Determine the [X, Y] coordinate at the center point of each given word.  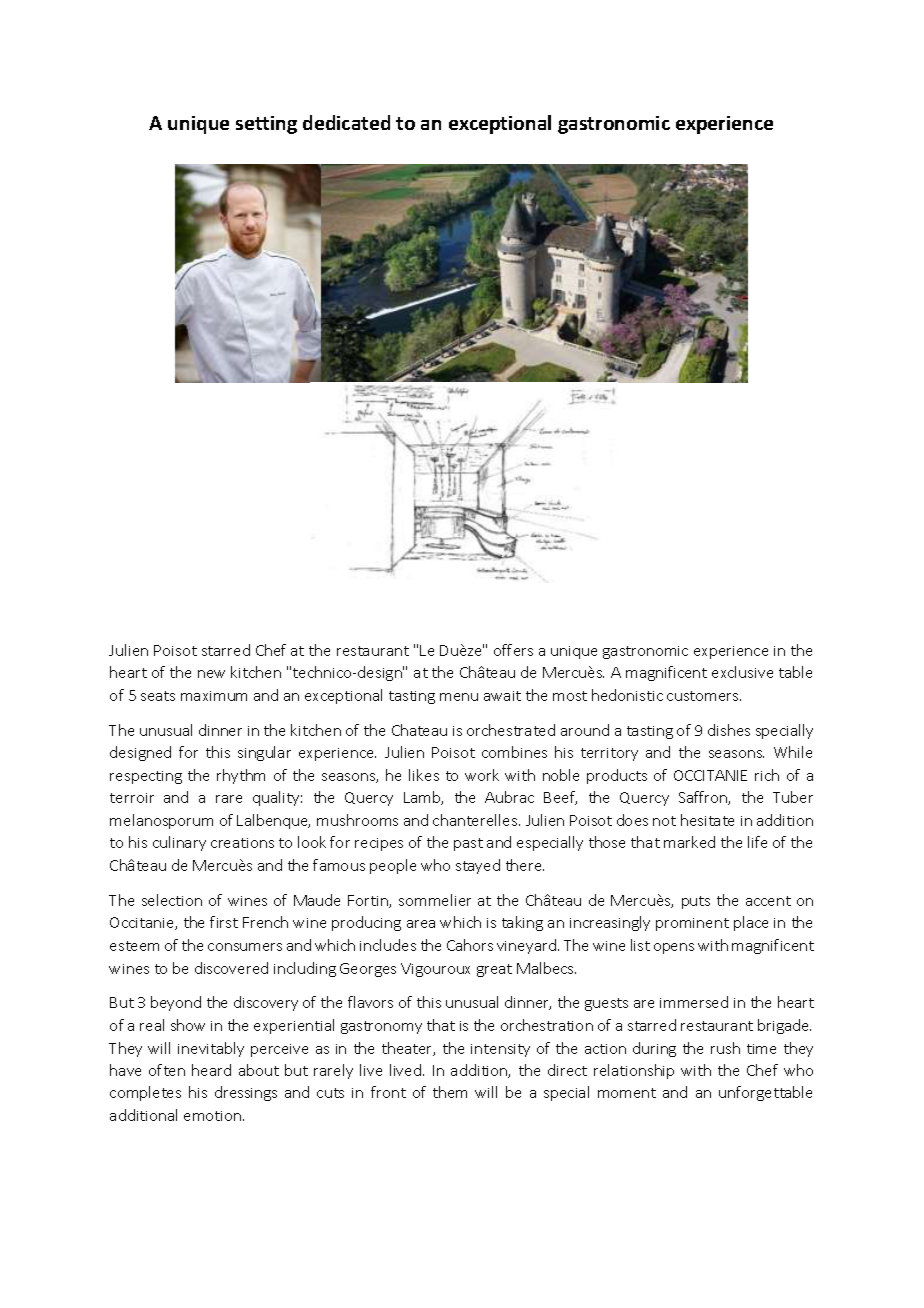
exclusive [742, 672]
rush [725, 1048]
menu [459, 697]
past [468, 844]
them [450, 1092]
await [502, 696]
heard [211, 1070]
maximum [214, 696]
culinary [179, 843]
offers [513, 650]
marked [689, 842]
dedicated [346, 122]
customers [704, 696]
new [211, 674]
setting [266, 125]
